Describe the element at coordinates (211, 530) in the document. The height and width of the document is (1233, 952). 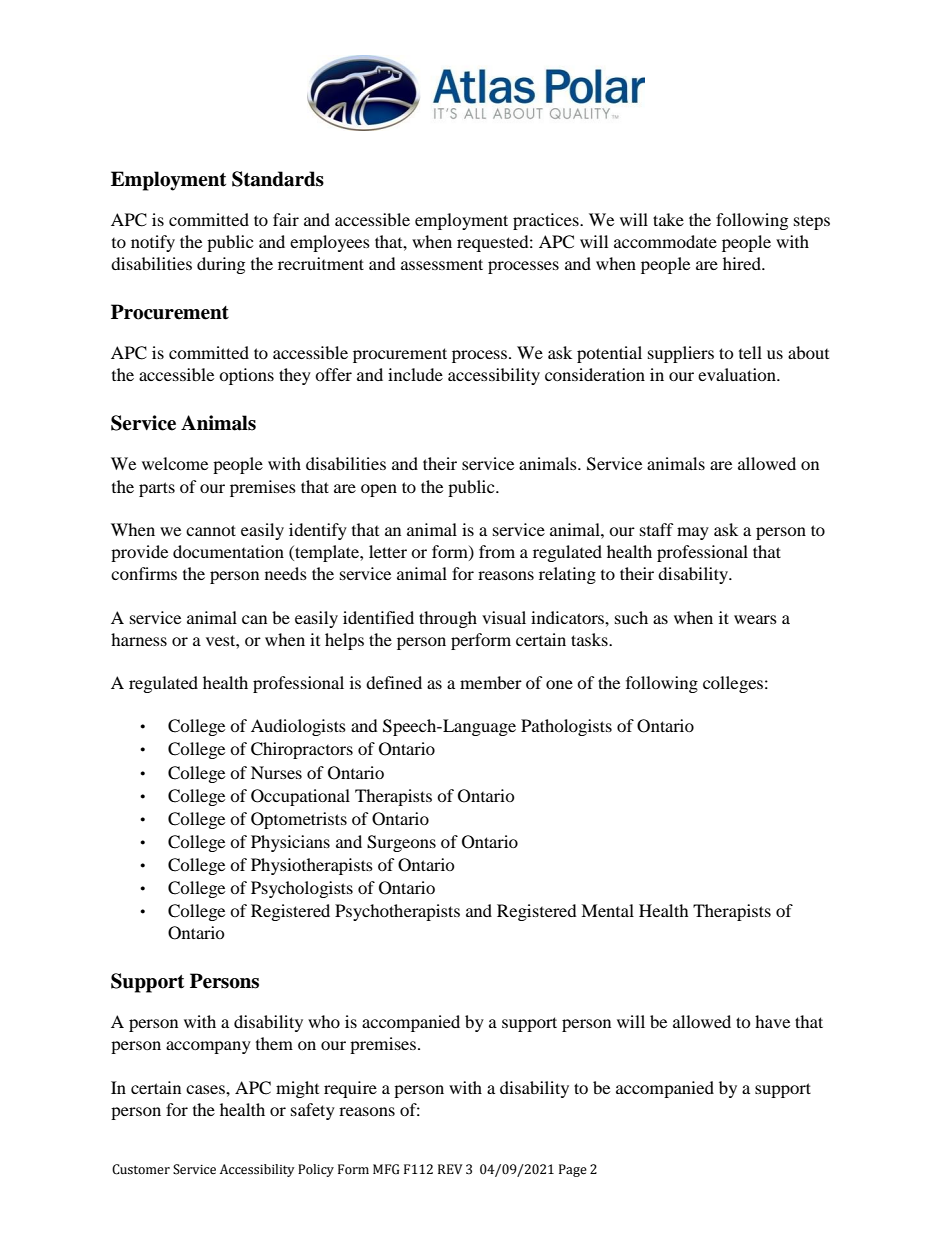
I see `cannot` at that location.
